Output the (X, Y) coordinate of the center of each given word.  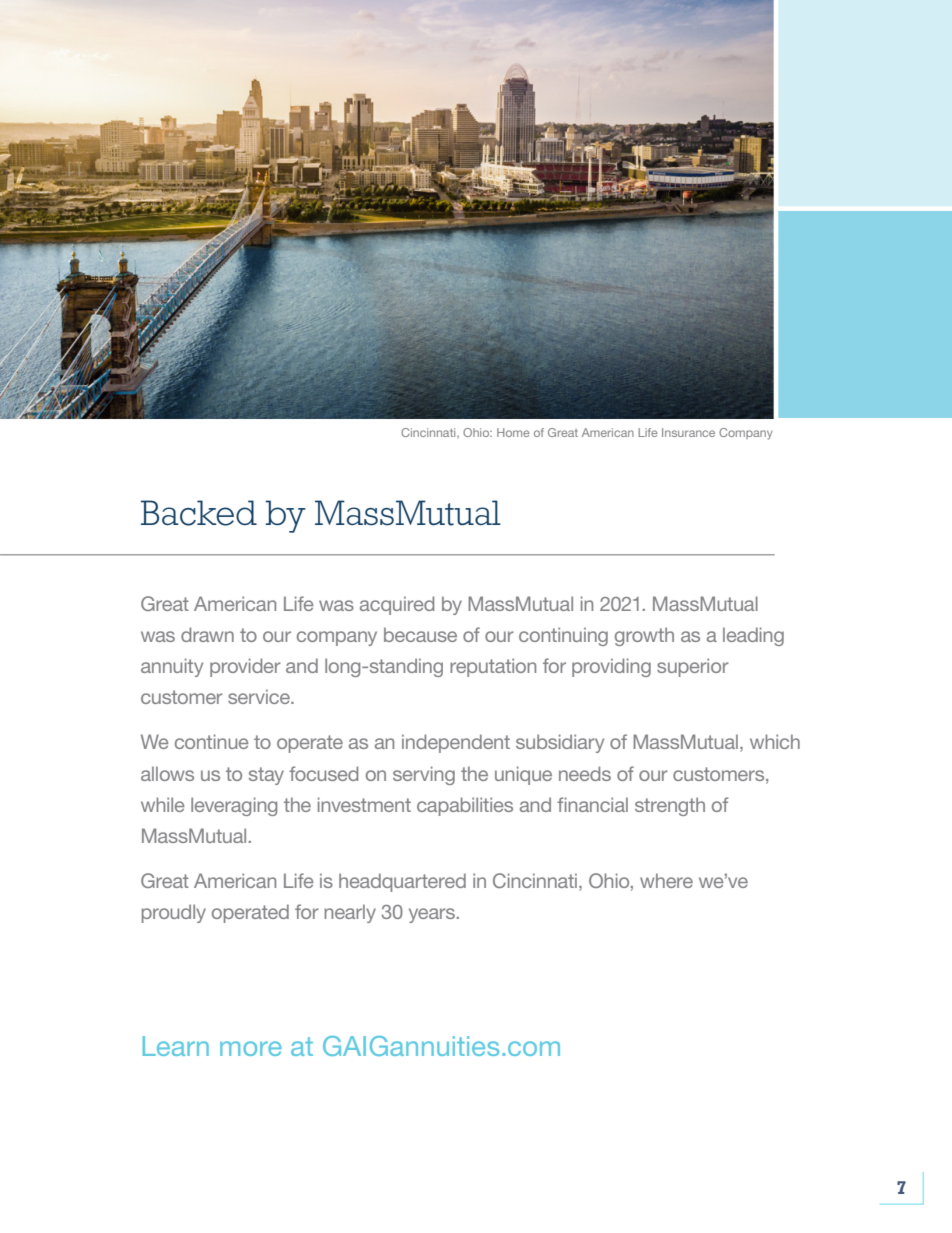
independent (456, 743)
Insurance (688, 432)
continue (211, 741)
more (251, 1048)
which (775, 741)
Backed (199, 513)
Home (513, 432)
